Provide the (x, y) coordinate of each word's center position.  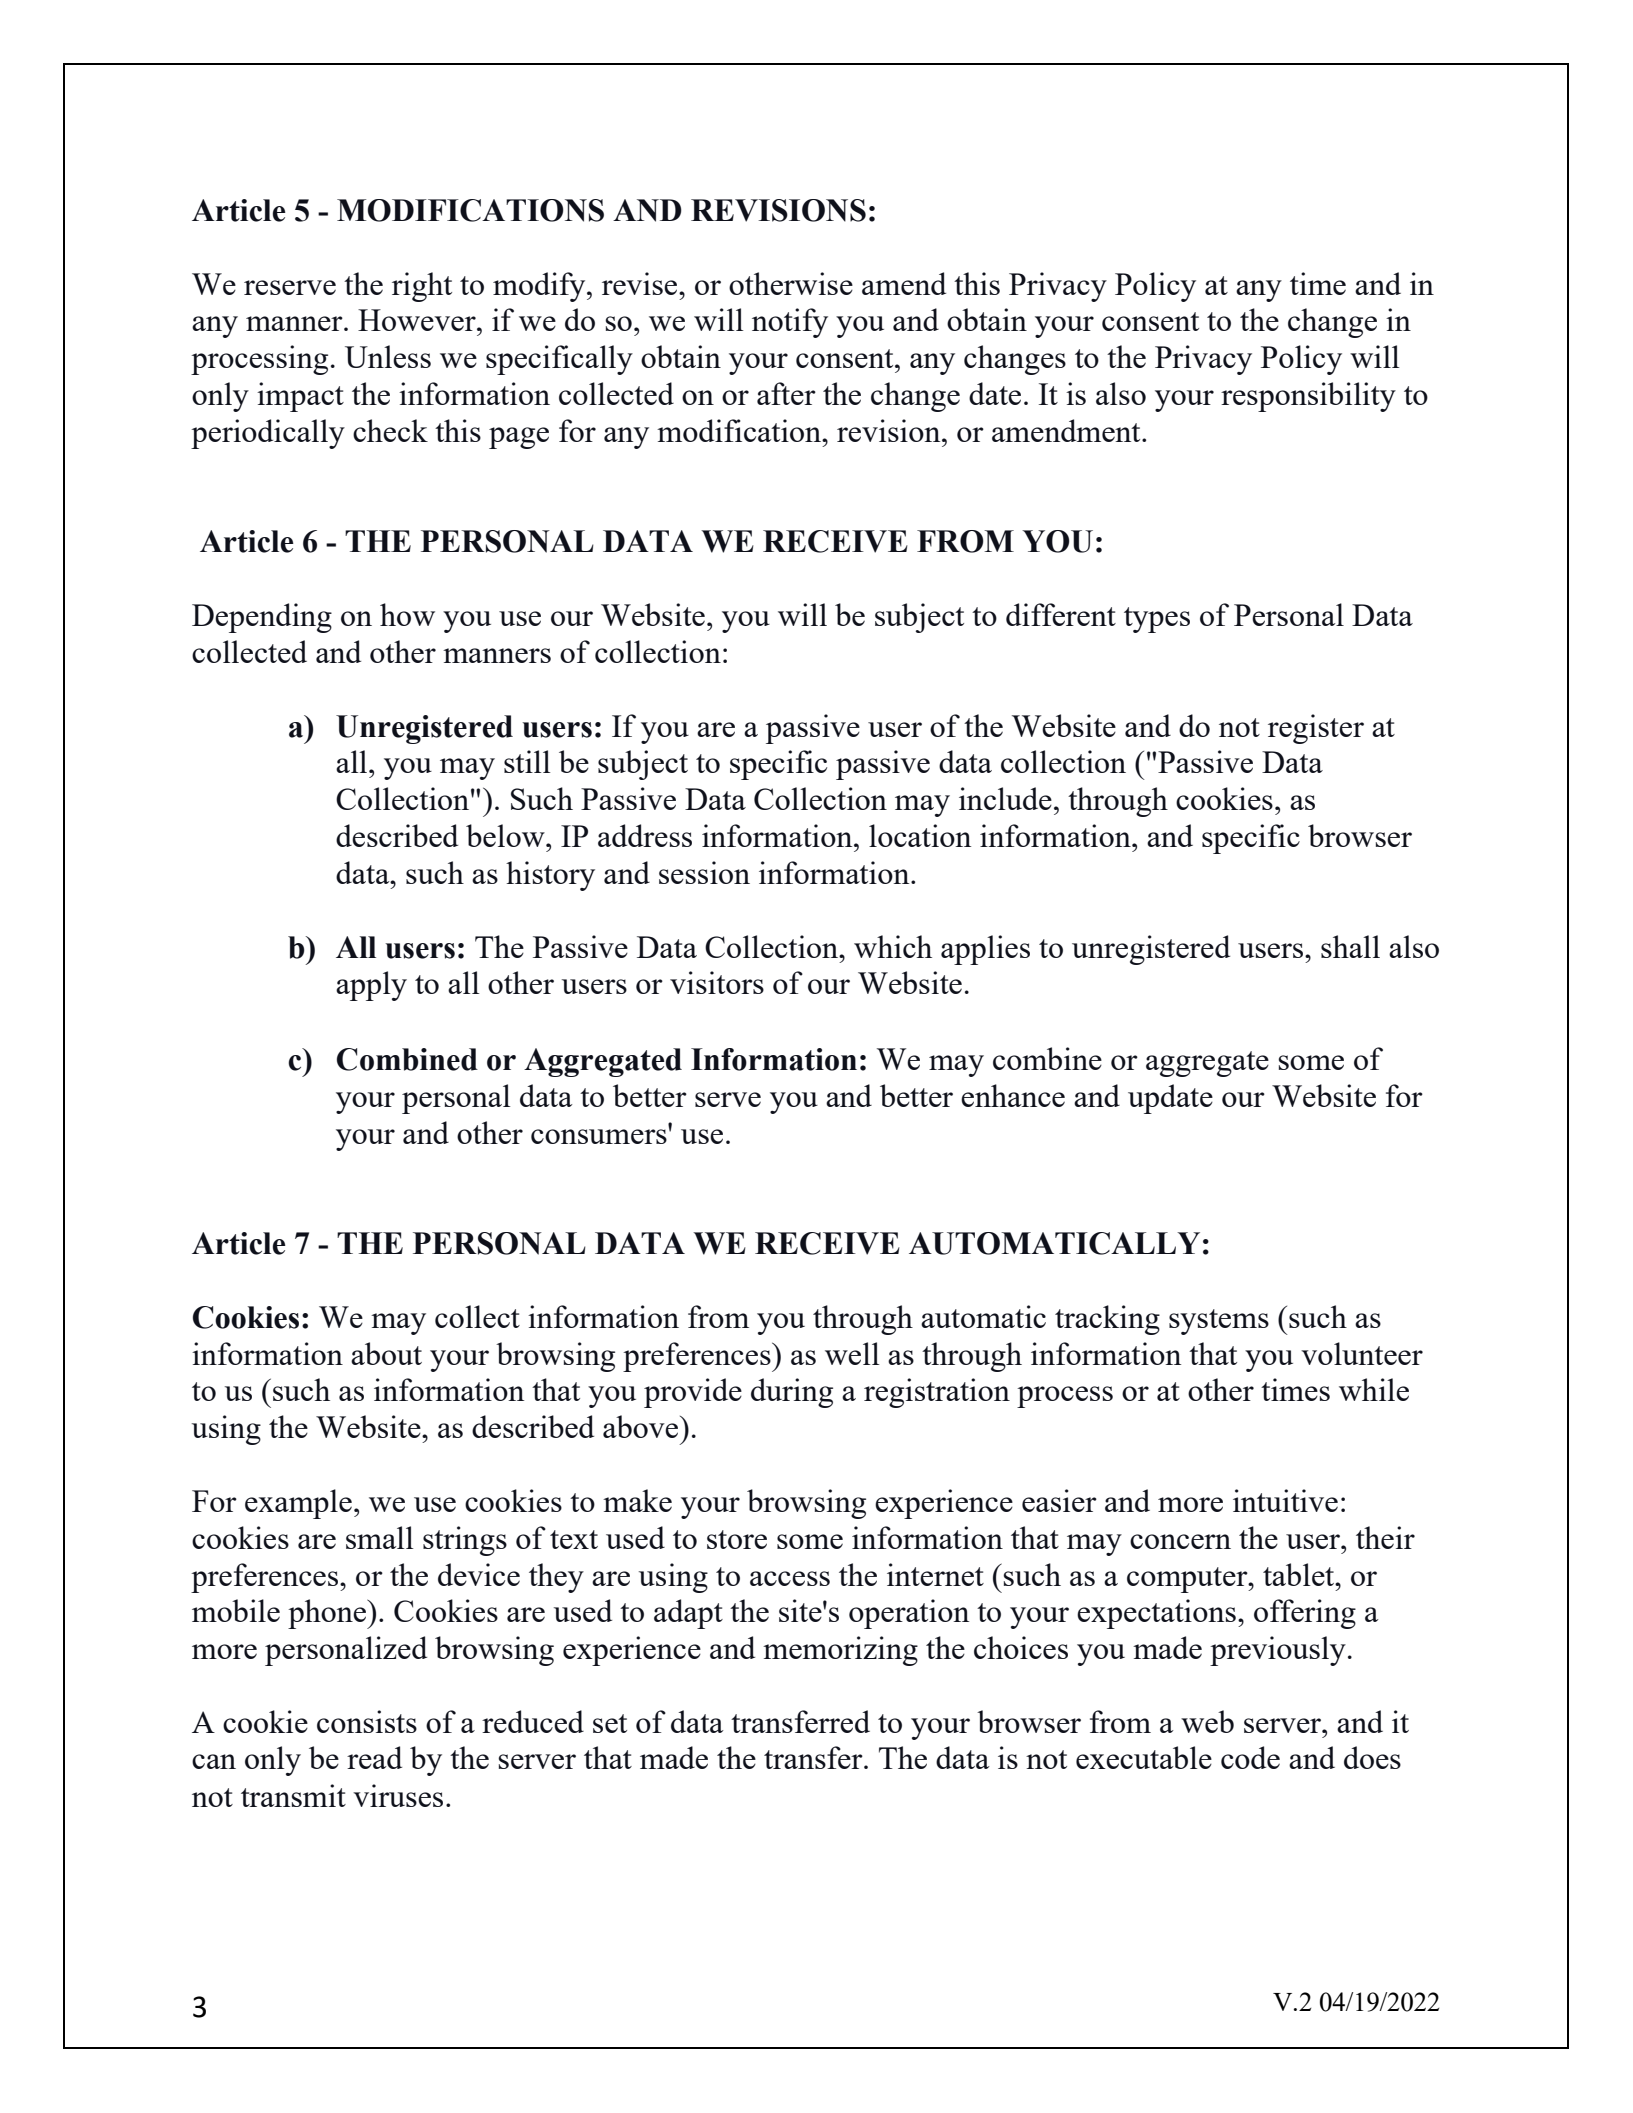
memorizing (840, 1651)
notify (790, 323)
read (374, 1757)
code (1250, 1757)
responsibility (1308, 397)
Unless (388, 356)
